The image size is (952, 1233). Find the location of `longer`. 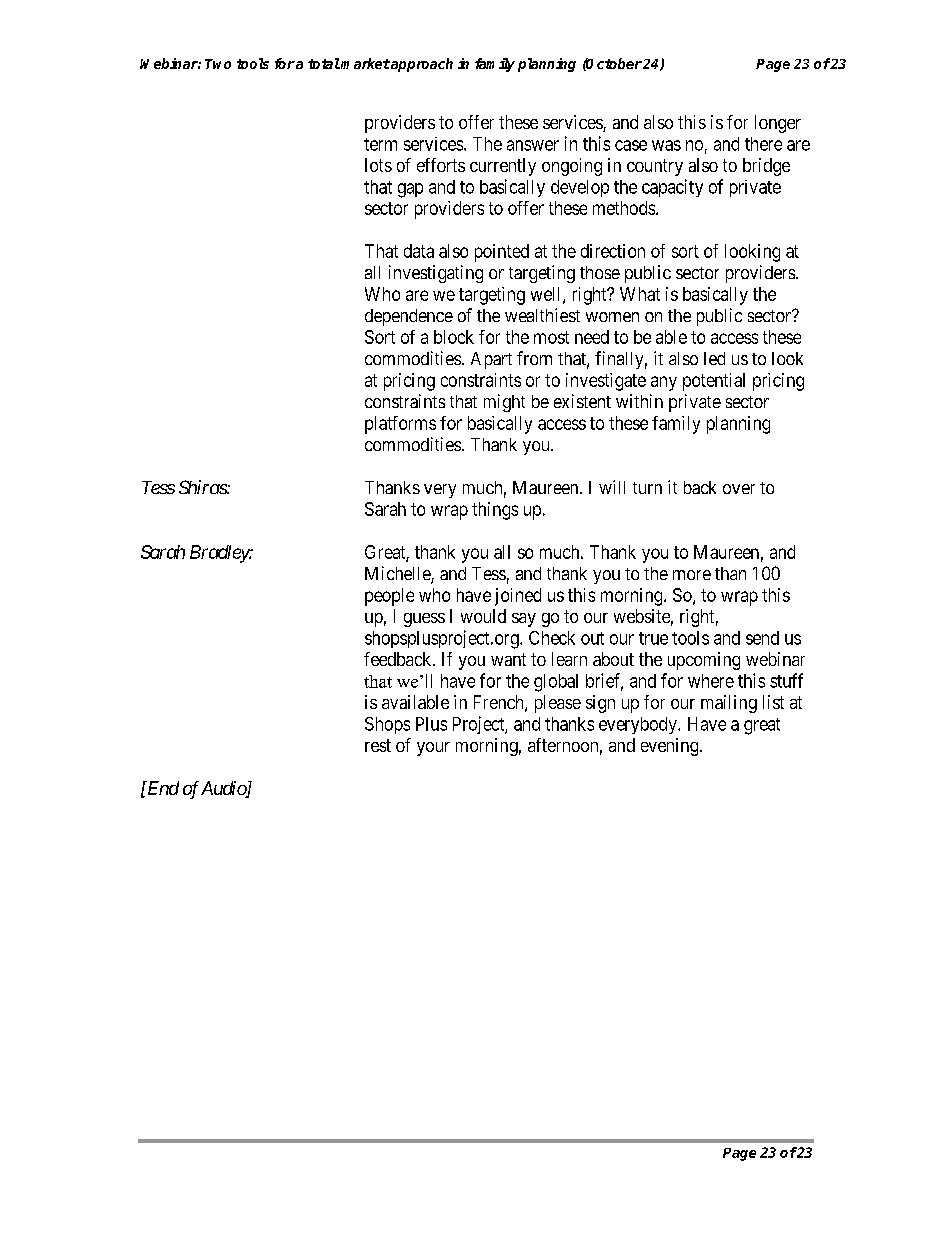

longer is located at coordinates (778, 124).
